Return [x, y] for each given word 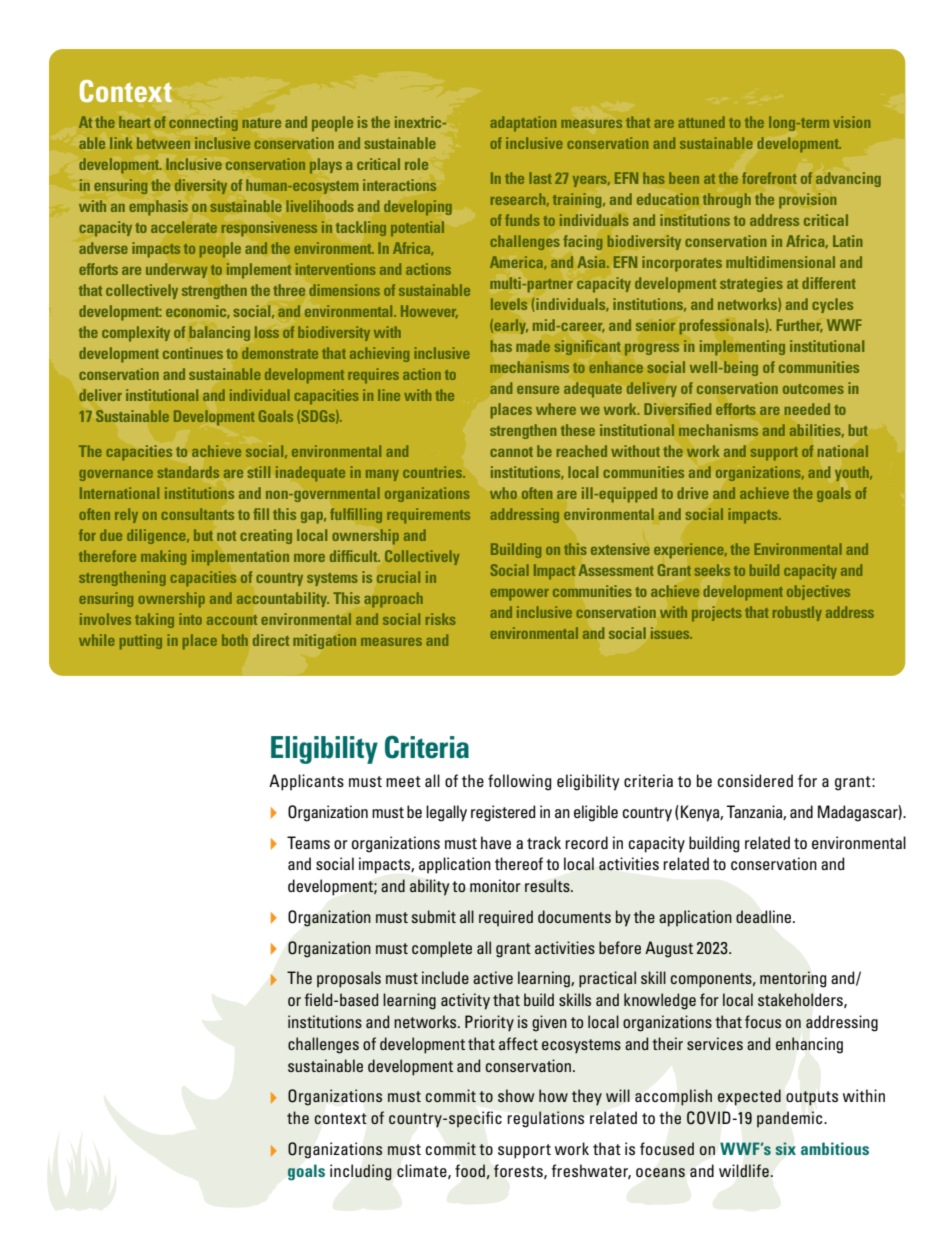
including [360, 1172]
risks [441, 619]
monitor [495, 885]
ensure [538, 390]
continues [193, 353]
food [470, 1170]
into [190, 619]
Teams [308, 842]
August [669, 949]
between [163, 143]
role [416, 164]
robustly [797, 613]
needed [807, 409]
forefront [769, 178]
